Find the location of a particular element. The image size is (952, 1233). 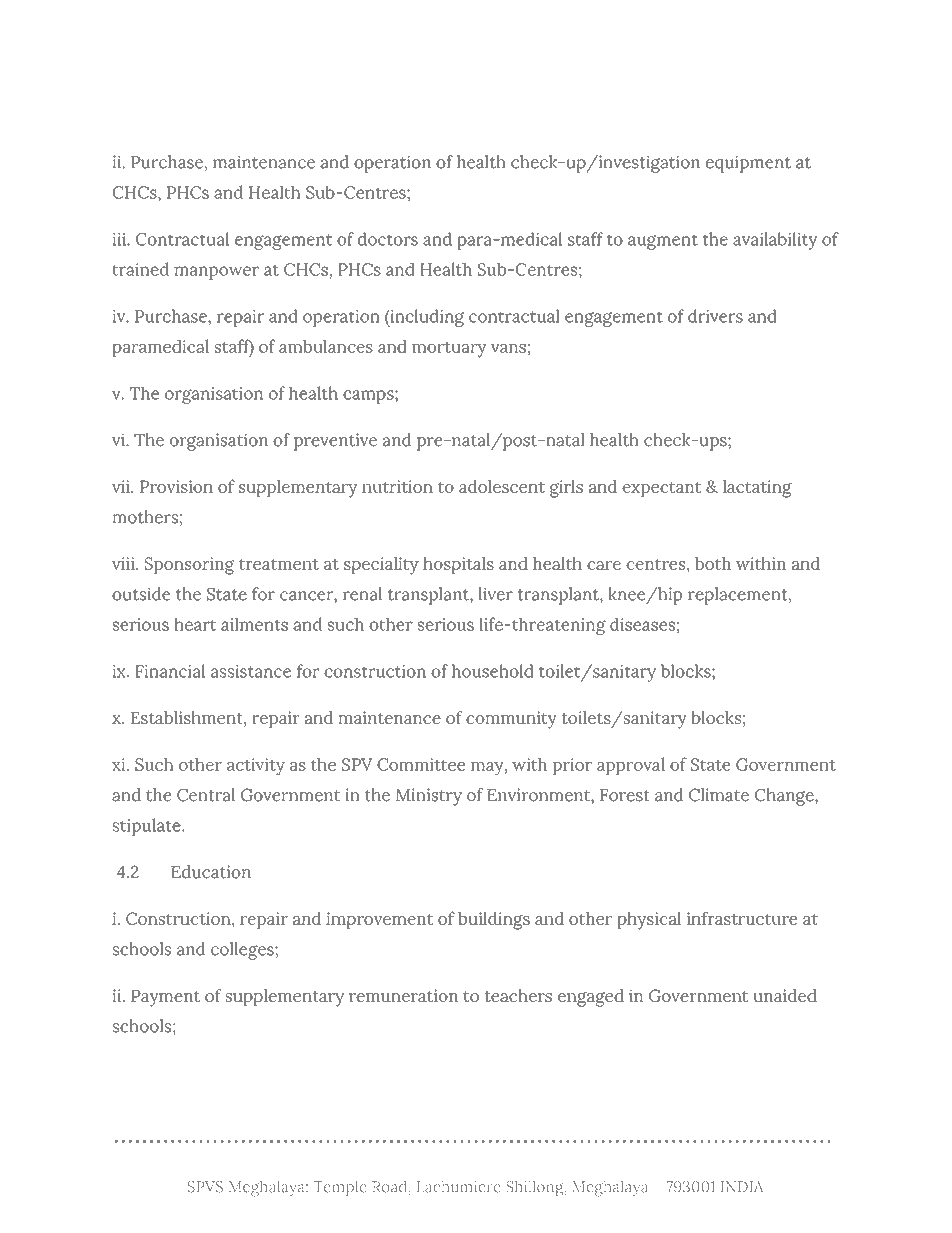

Provision is located at coordinates (176, 486).
